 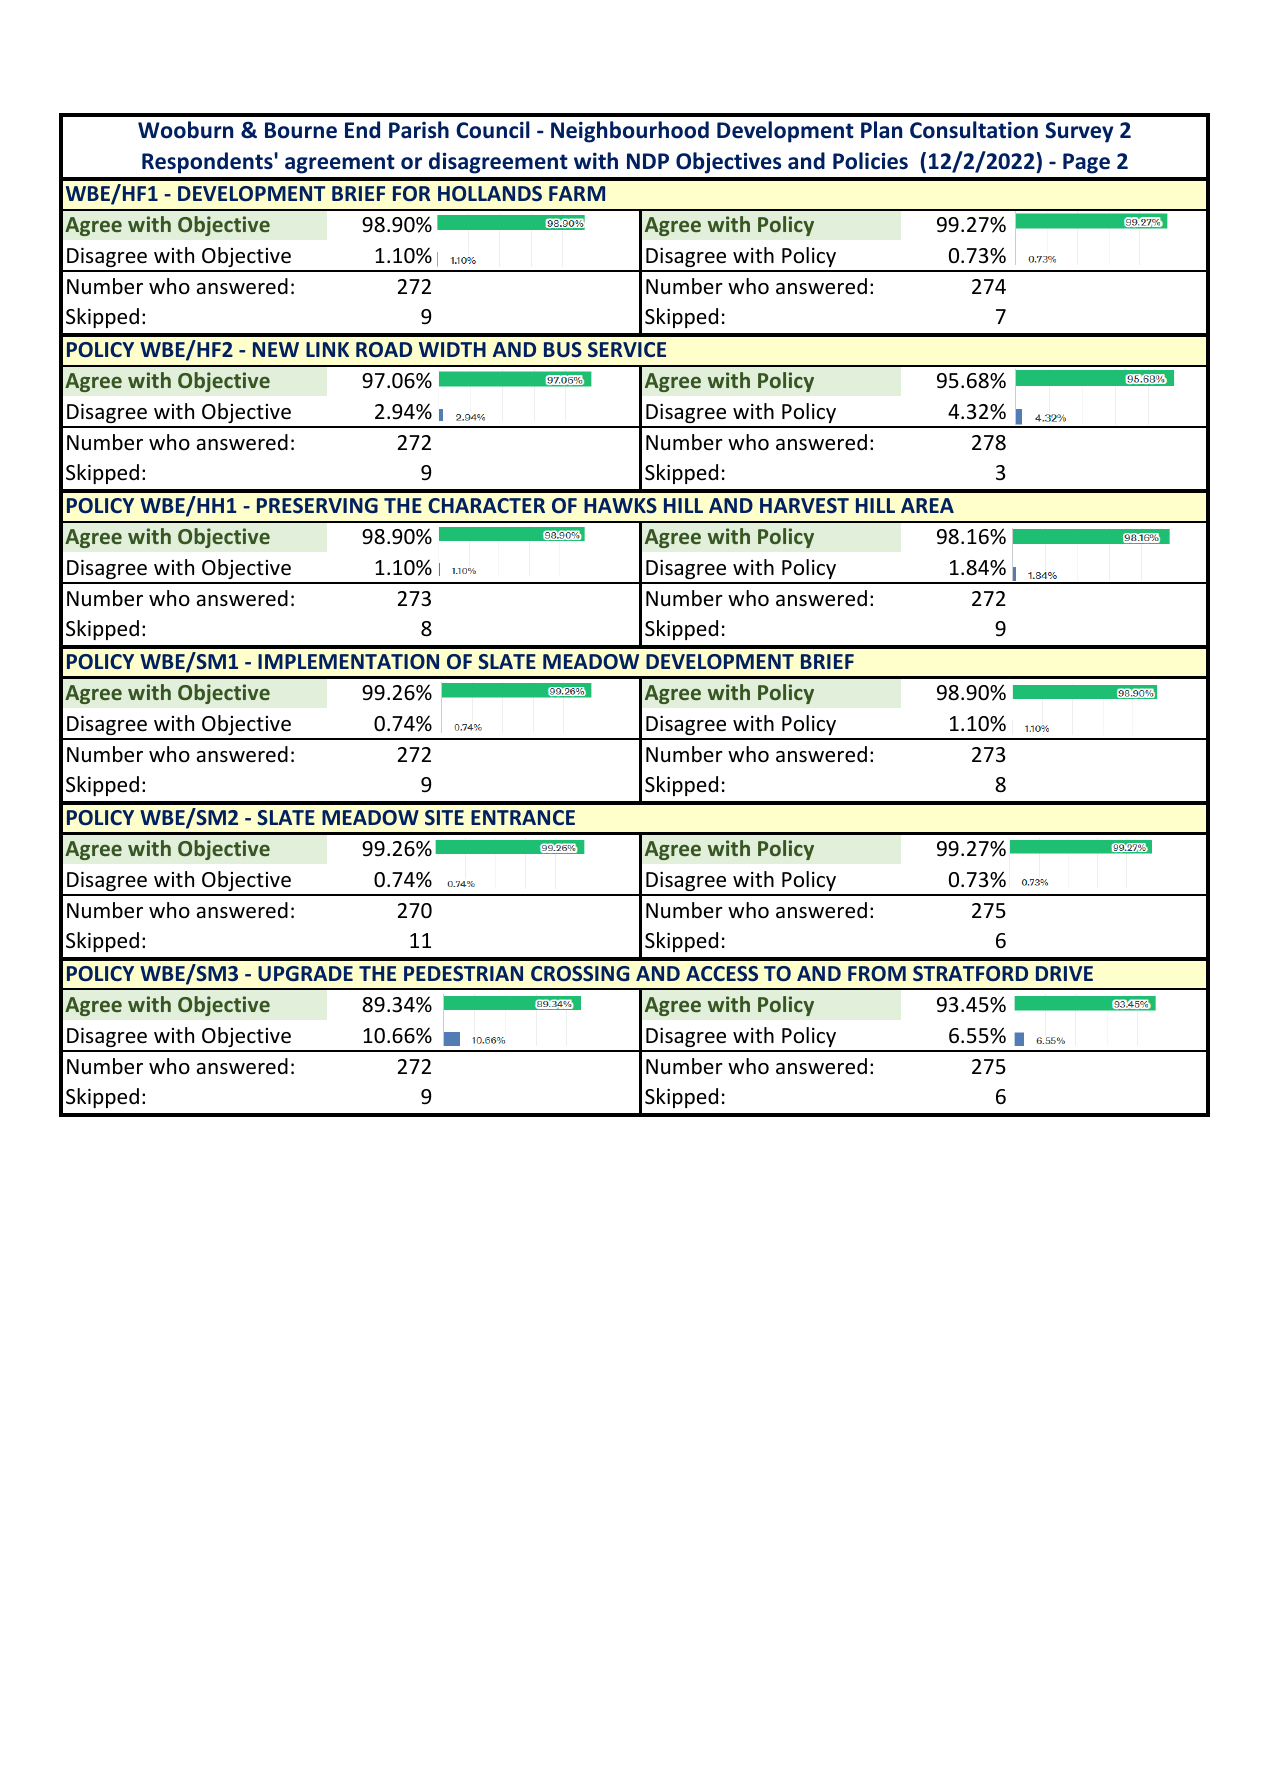 What do you see at coordinates (305, 974) in the screenshot?
I see `UPGRADE` at bounding box center [305, 974].
